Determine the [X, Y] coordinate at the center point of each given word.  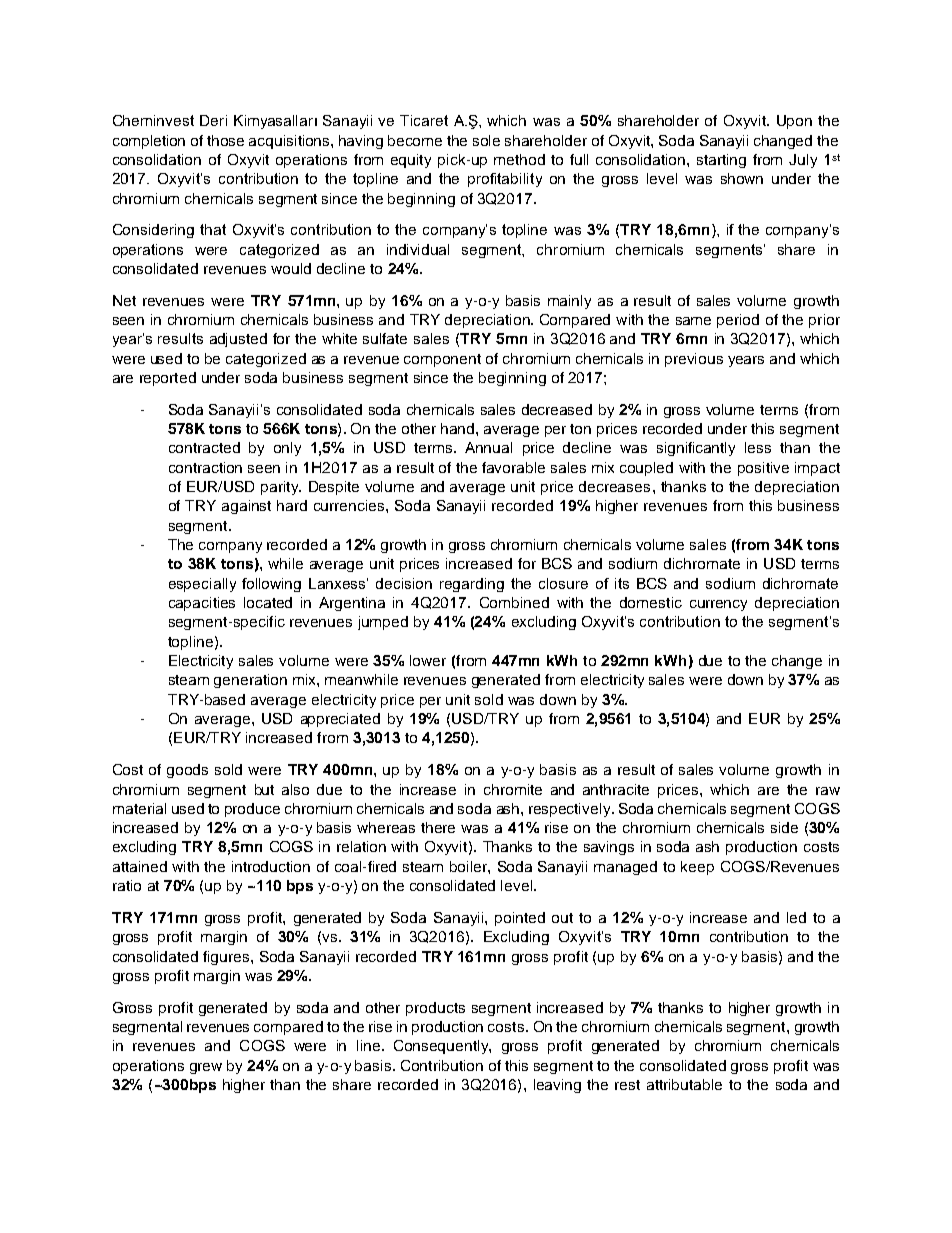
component [442, 360]
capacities [202, 604]
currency [718, 605]
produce [252, 810]
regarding [472, 585]
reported [168, 379]
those [225, 140]
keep [697, 868]
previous [694, 360]
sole [486, 140]
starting [721, 161]
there [438, 827]
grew [206, 1068]
